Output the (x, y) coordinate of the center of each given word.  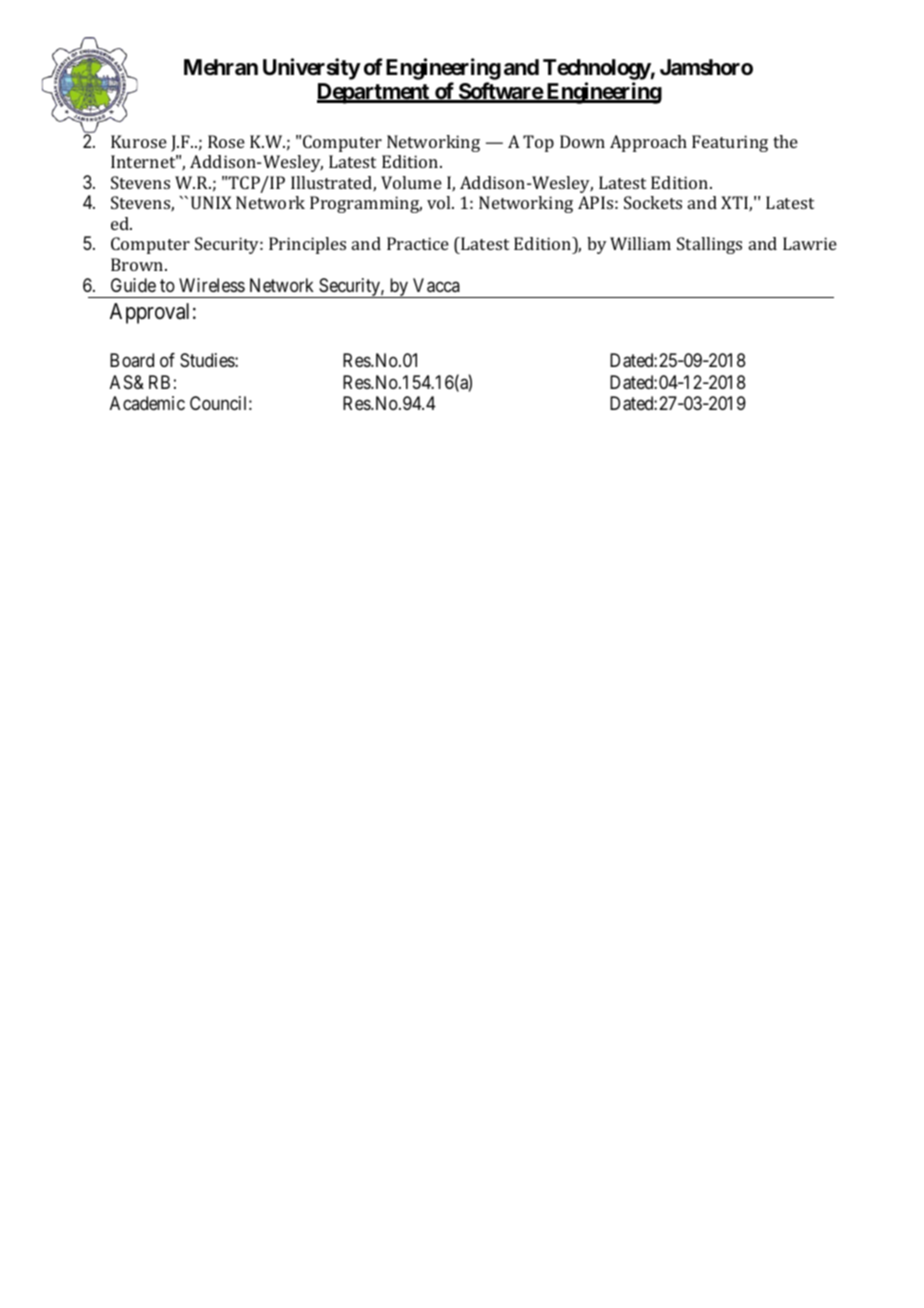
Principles (307, 245)
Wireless (212, 285)
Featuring (730, 143)
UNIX (211, 202)
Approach (648, 143)
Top (538, 143)
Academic (147, 403)
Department (374, 93)
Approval (149, 313)
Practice (418, 243)
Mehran (221, 67)
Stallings (709, 245)
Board (132, 360)
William (640, 243)
